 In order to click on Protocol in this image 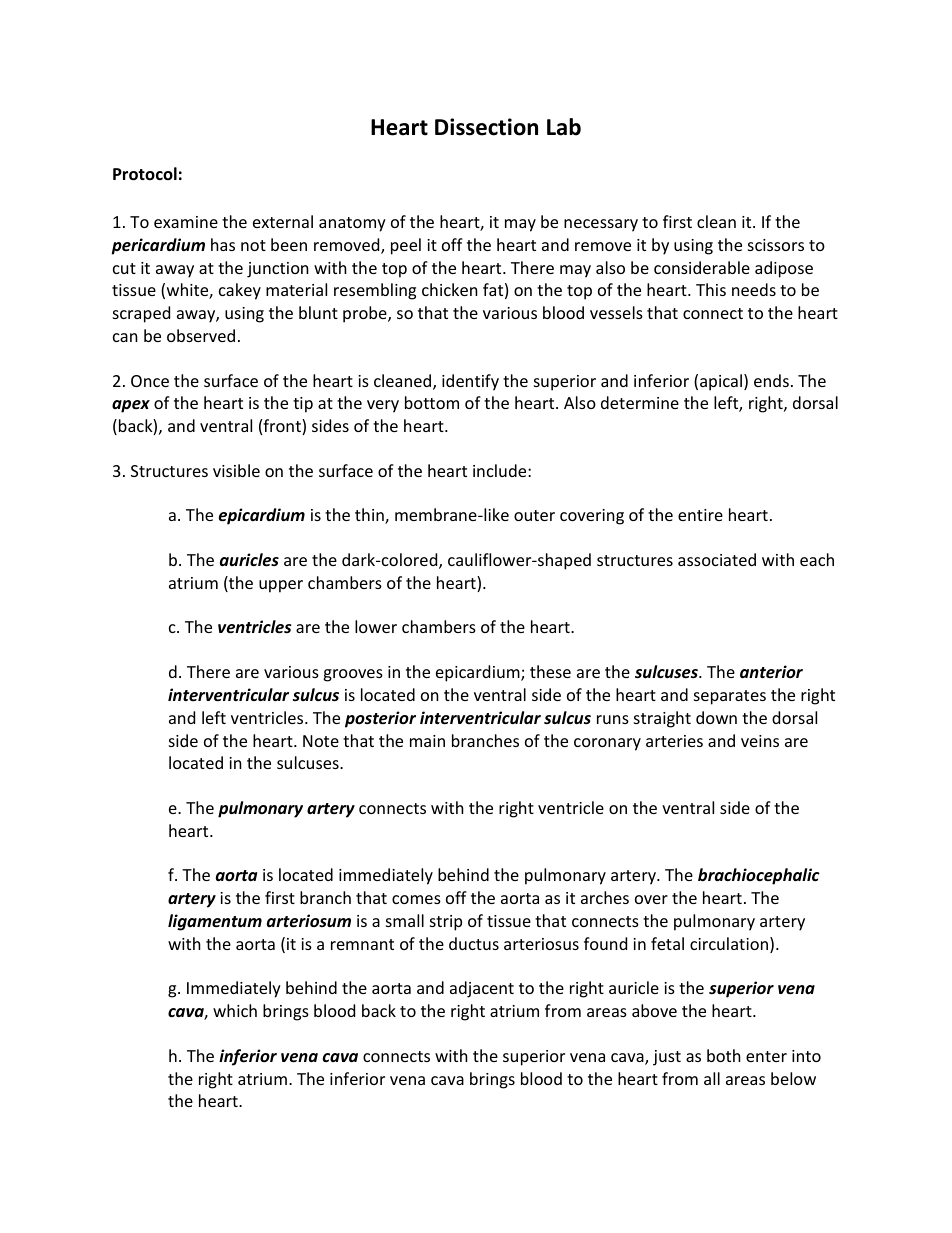, I will do `click(145, 174)`.
